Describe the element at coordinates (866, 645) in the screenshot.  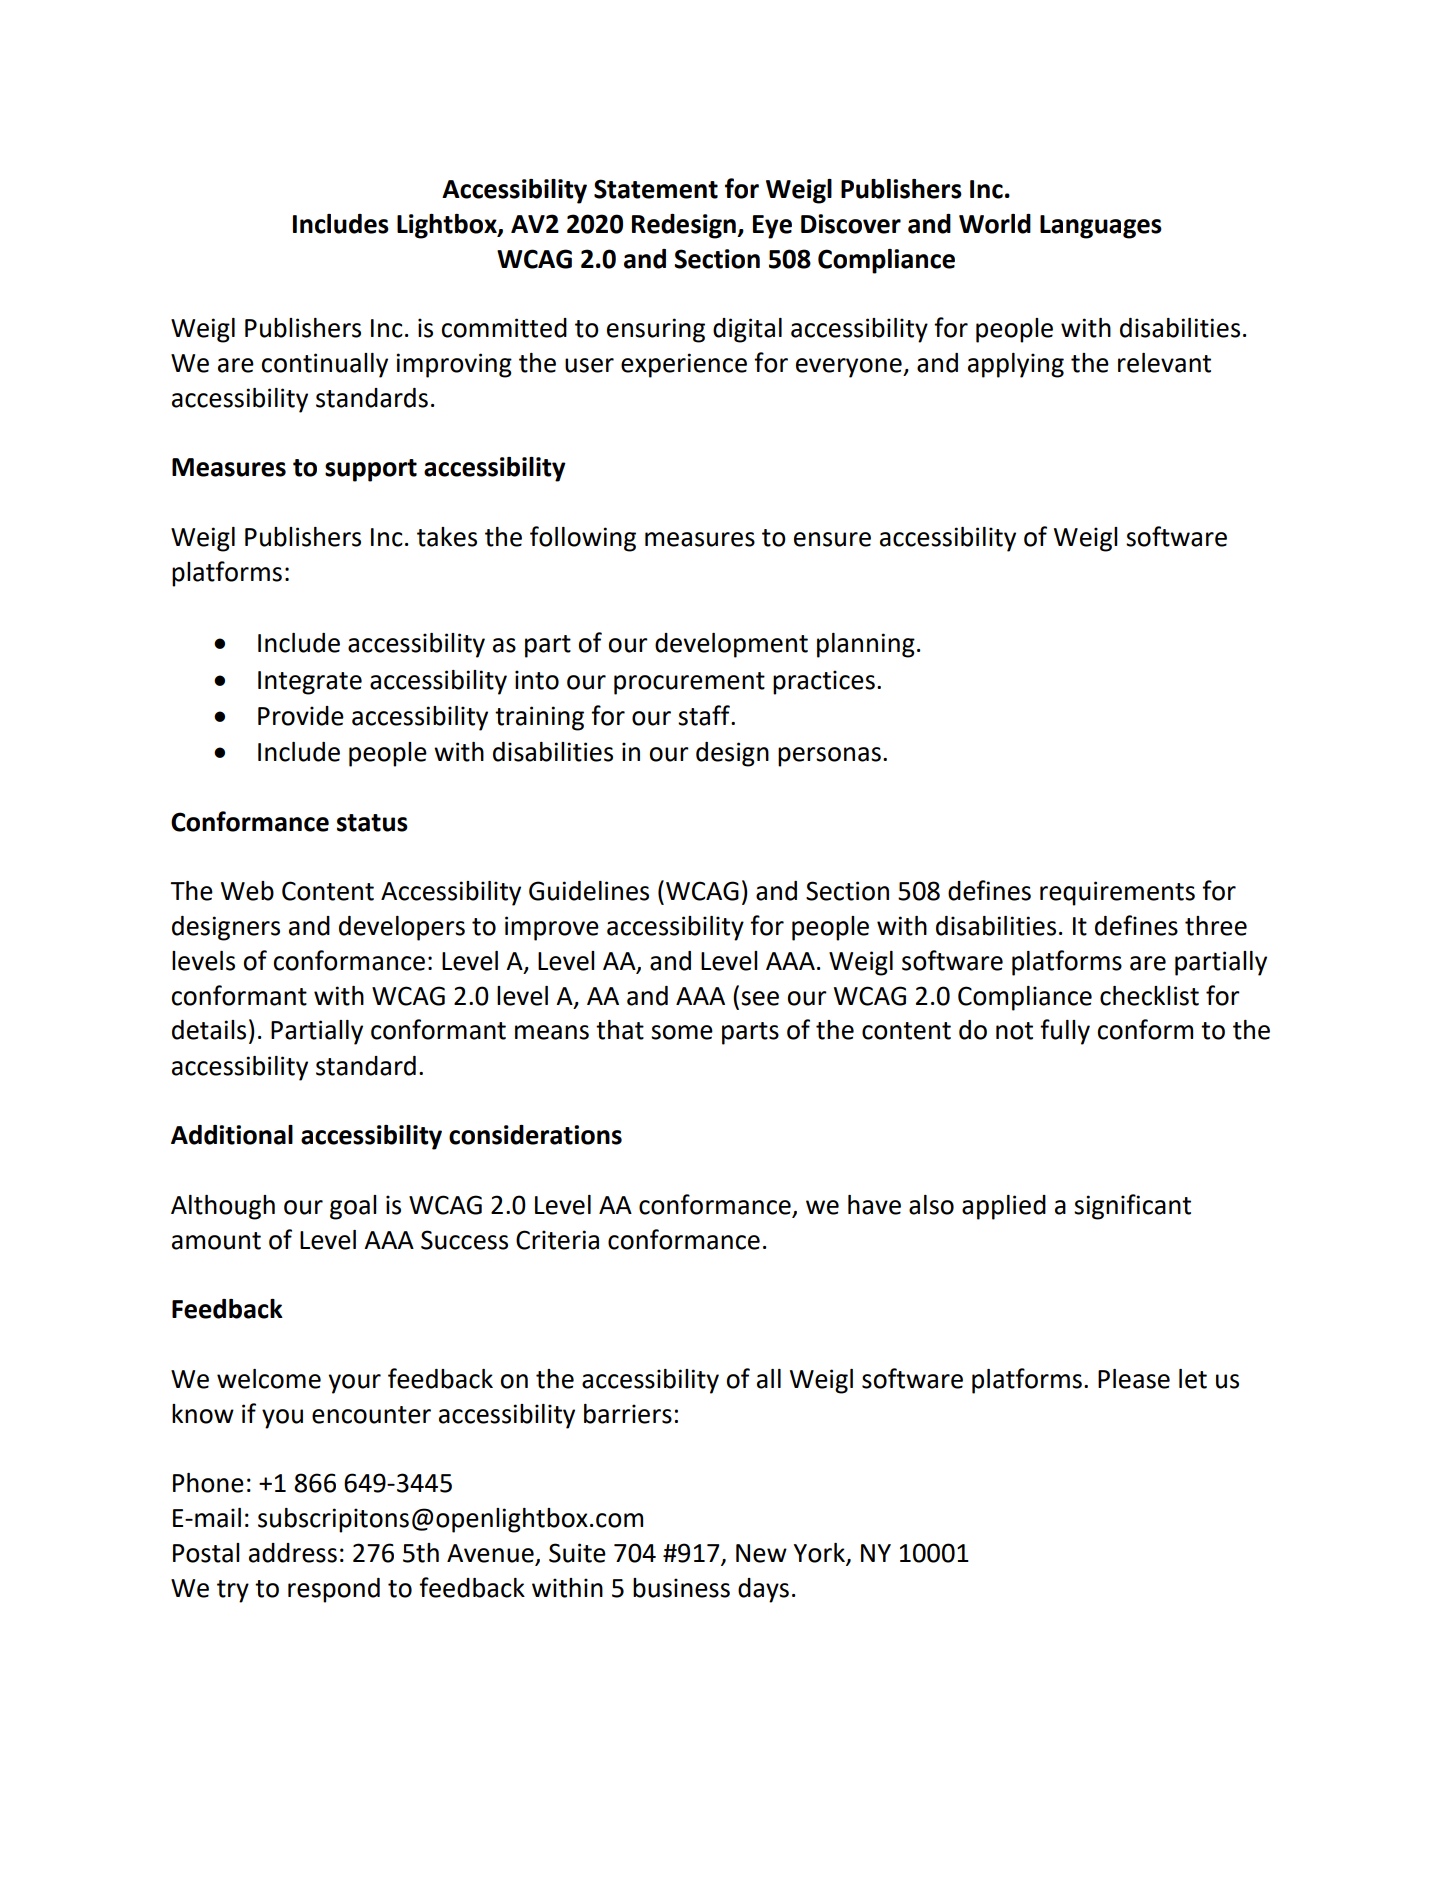
I see `planning` at that location.
